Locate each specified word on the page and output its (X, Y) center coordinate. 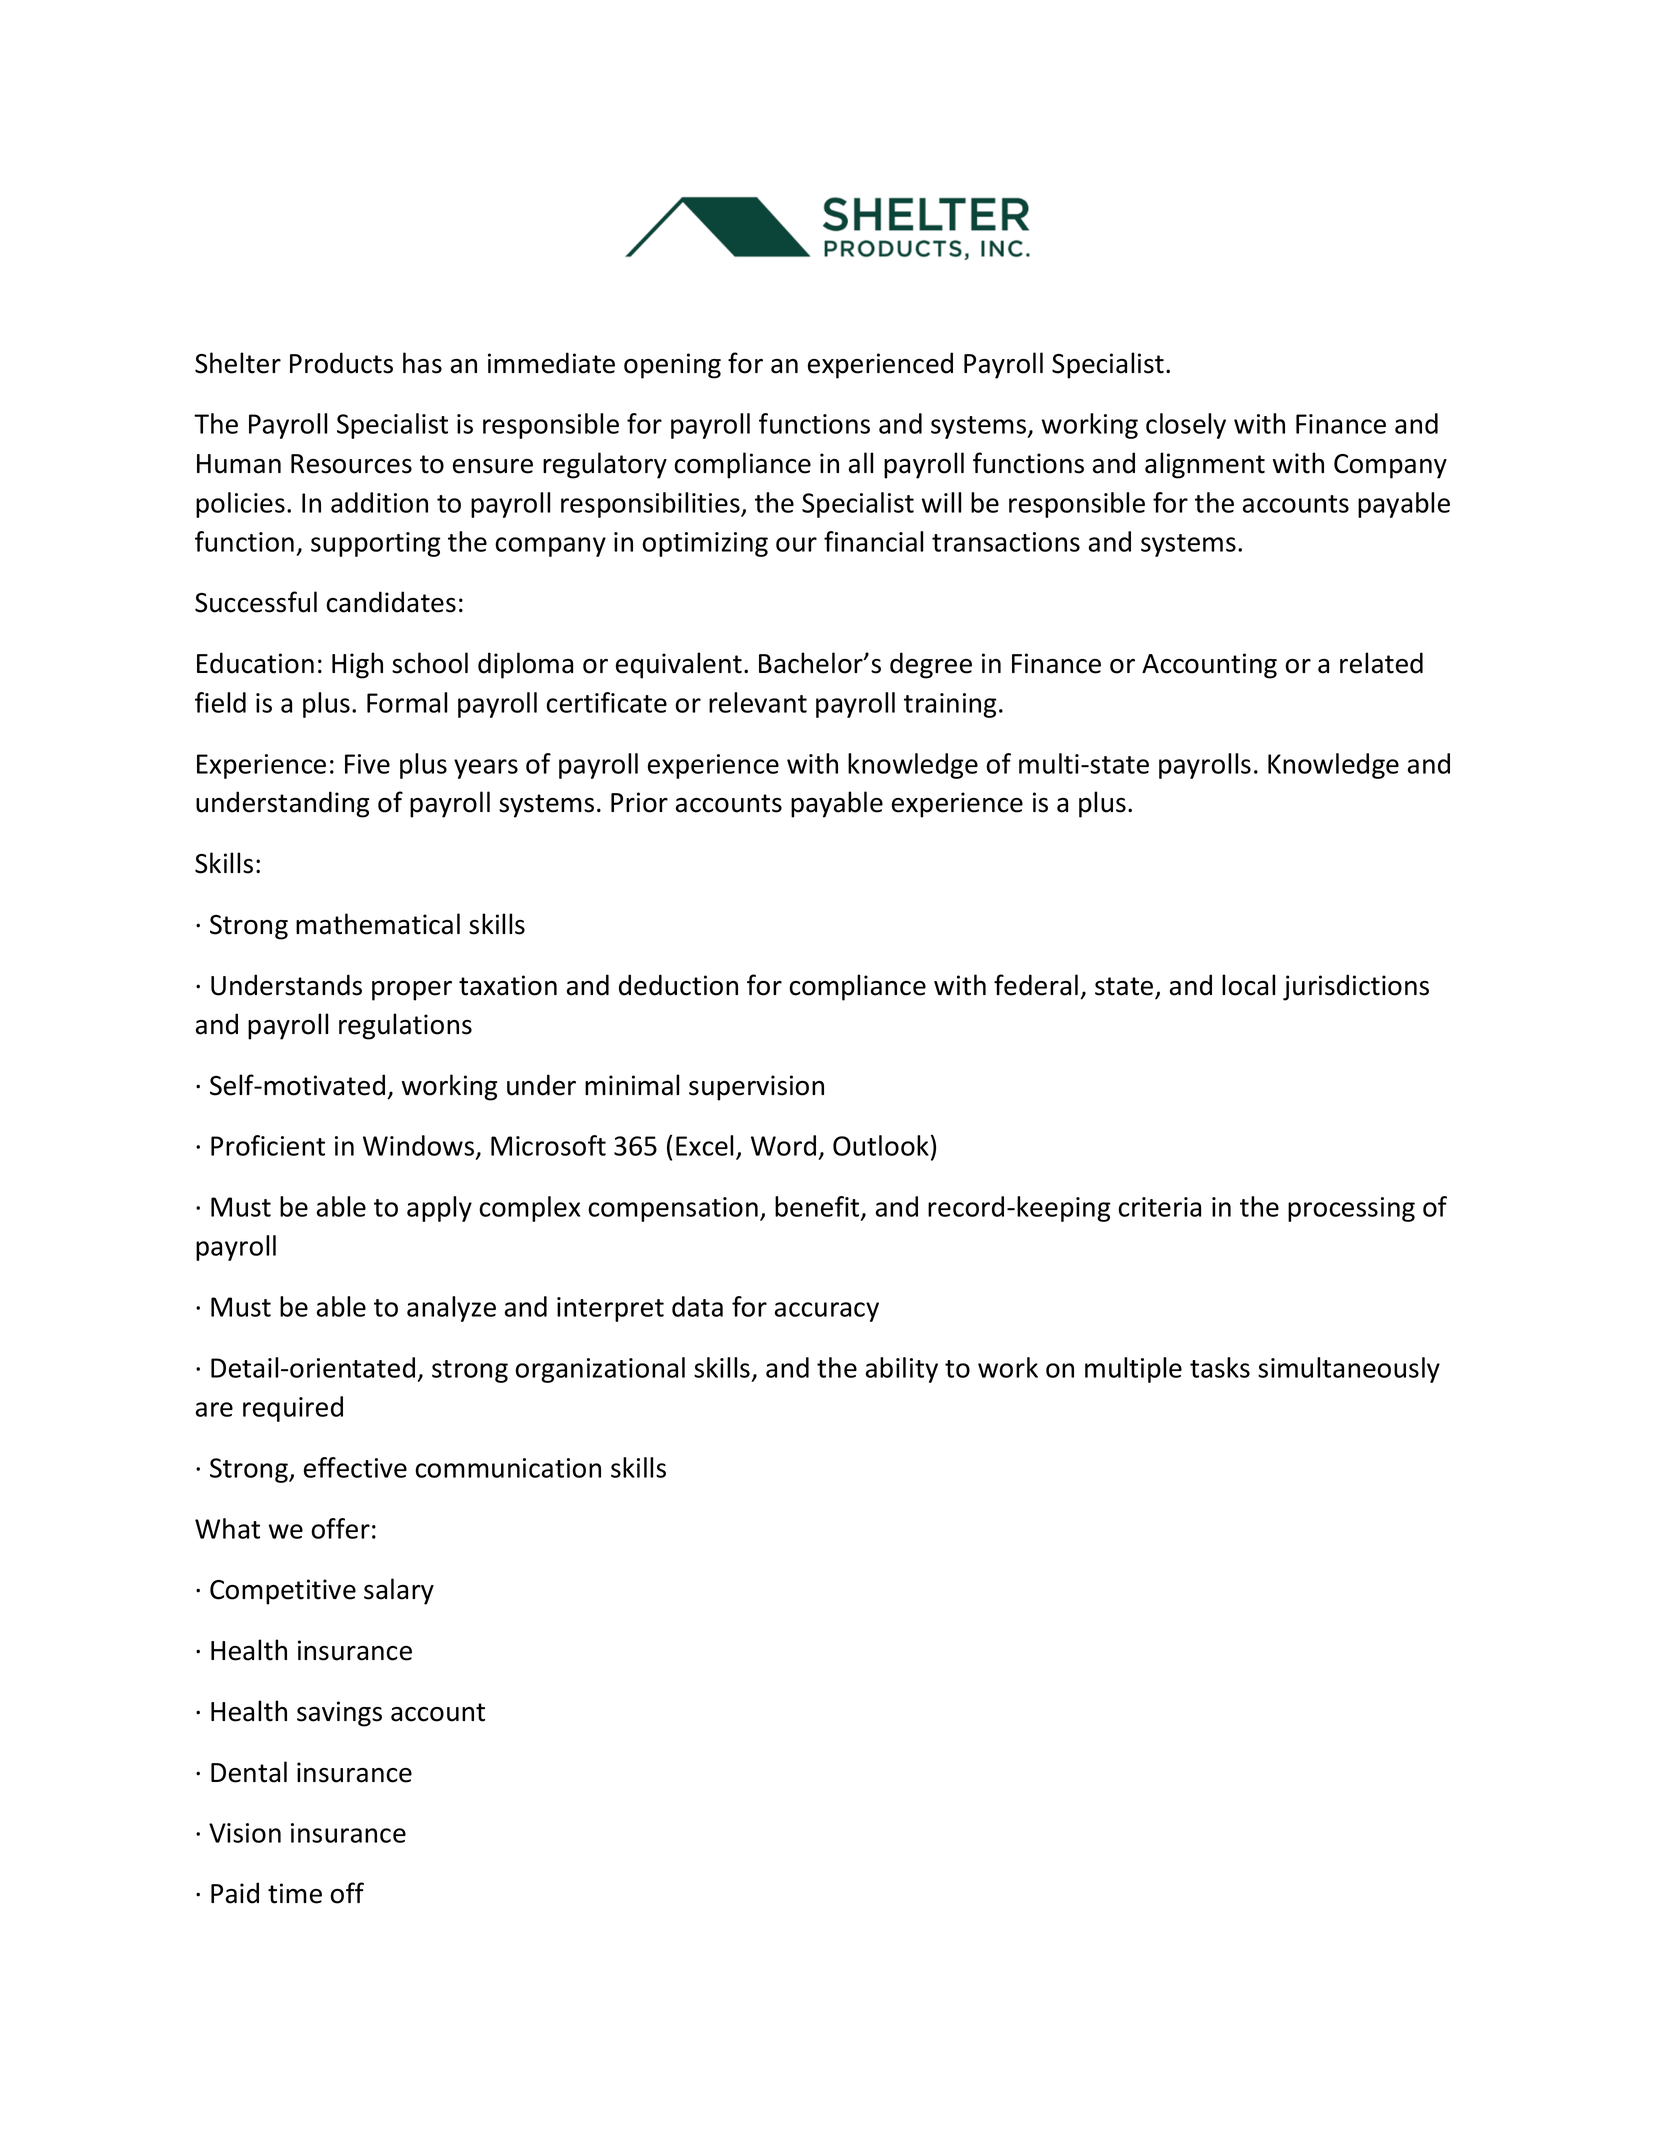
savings (339, 1714)
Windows (420, 1147)
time (295, 1893)
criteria (1159, 1207)
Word (783, 1145)
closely (1186, 426)
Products (341, 363)
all (861, 463)
